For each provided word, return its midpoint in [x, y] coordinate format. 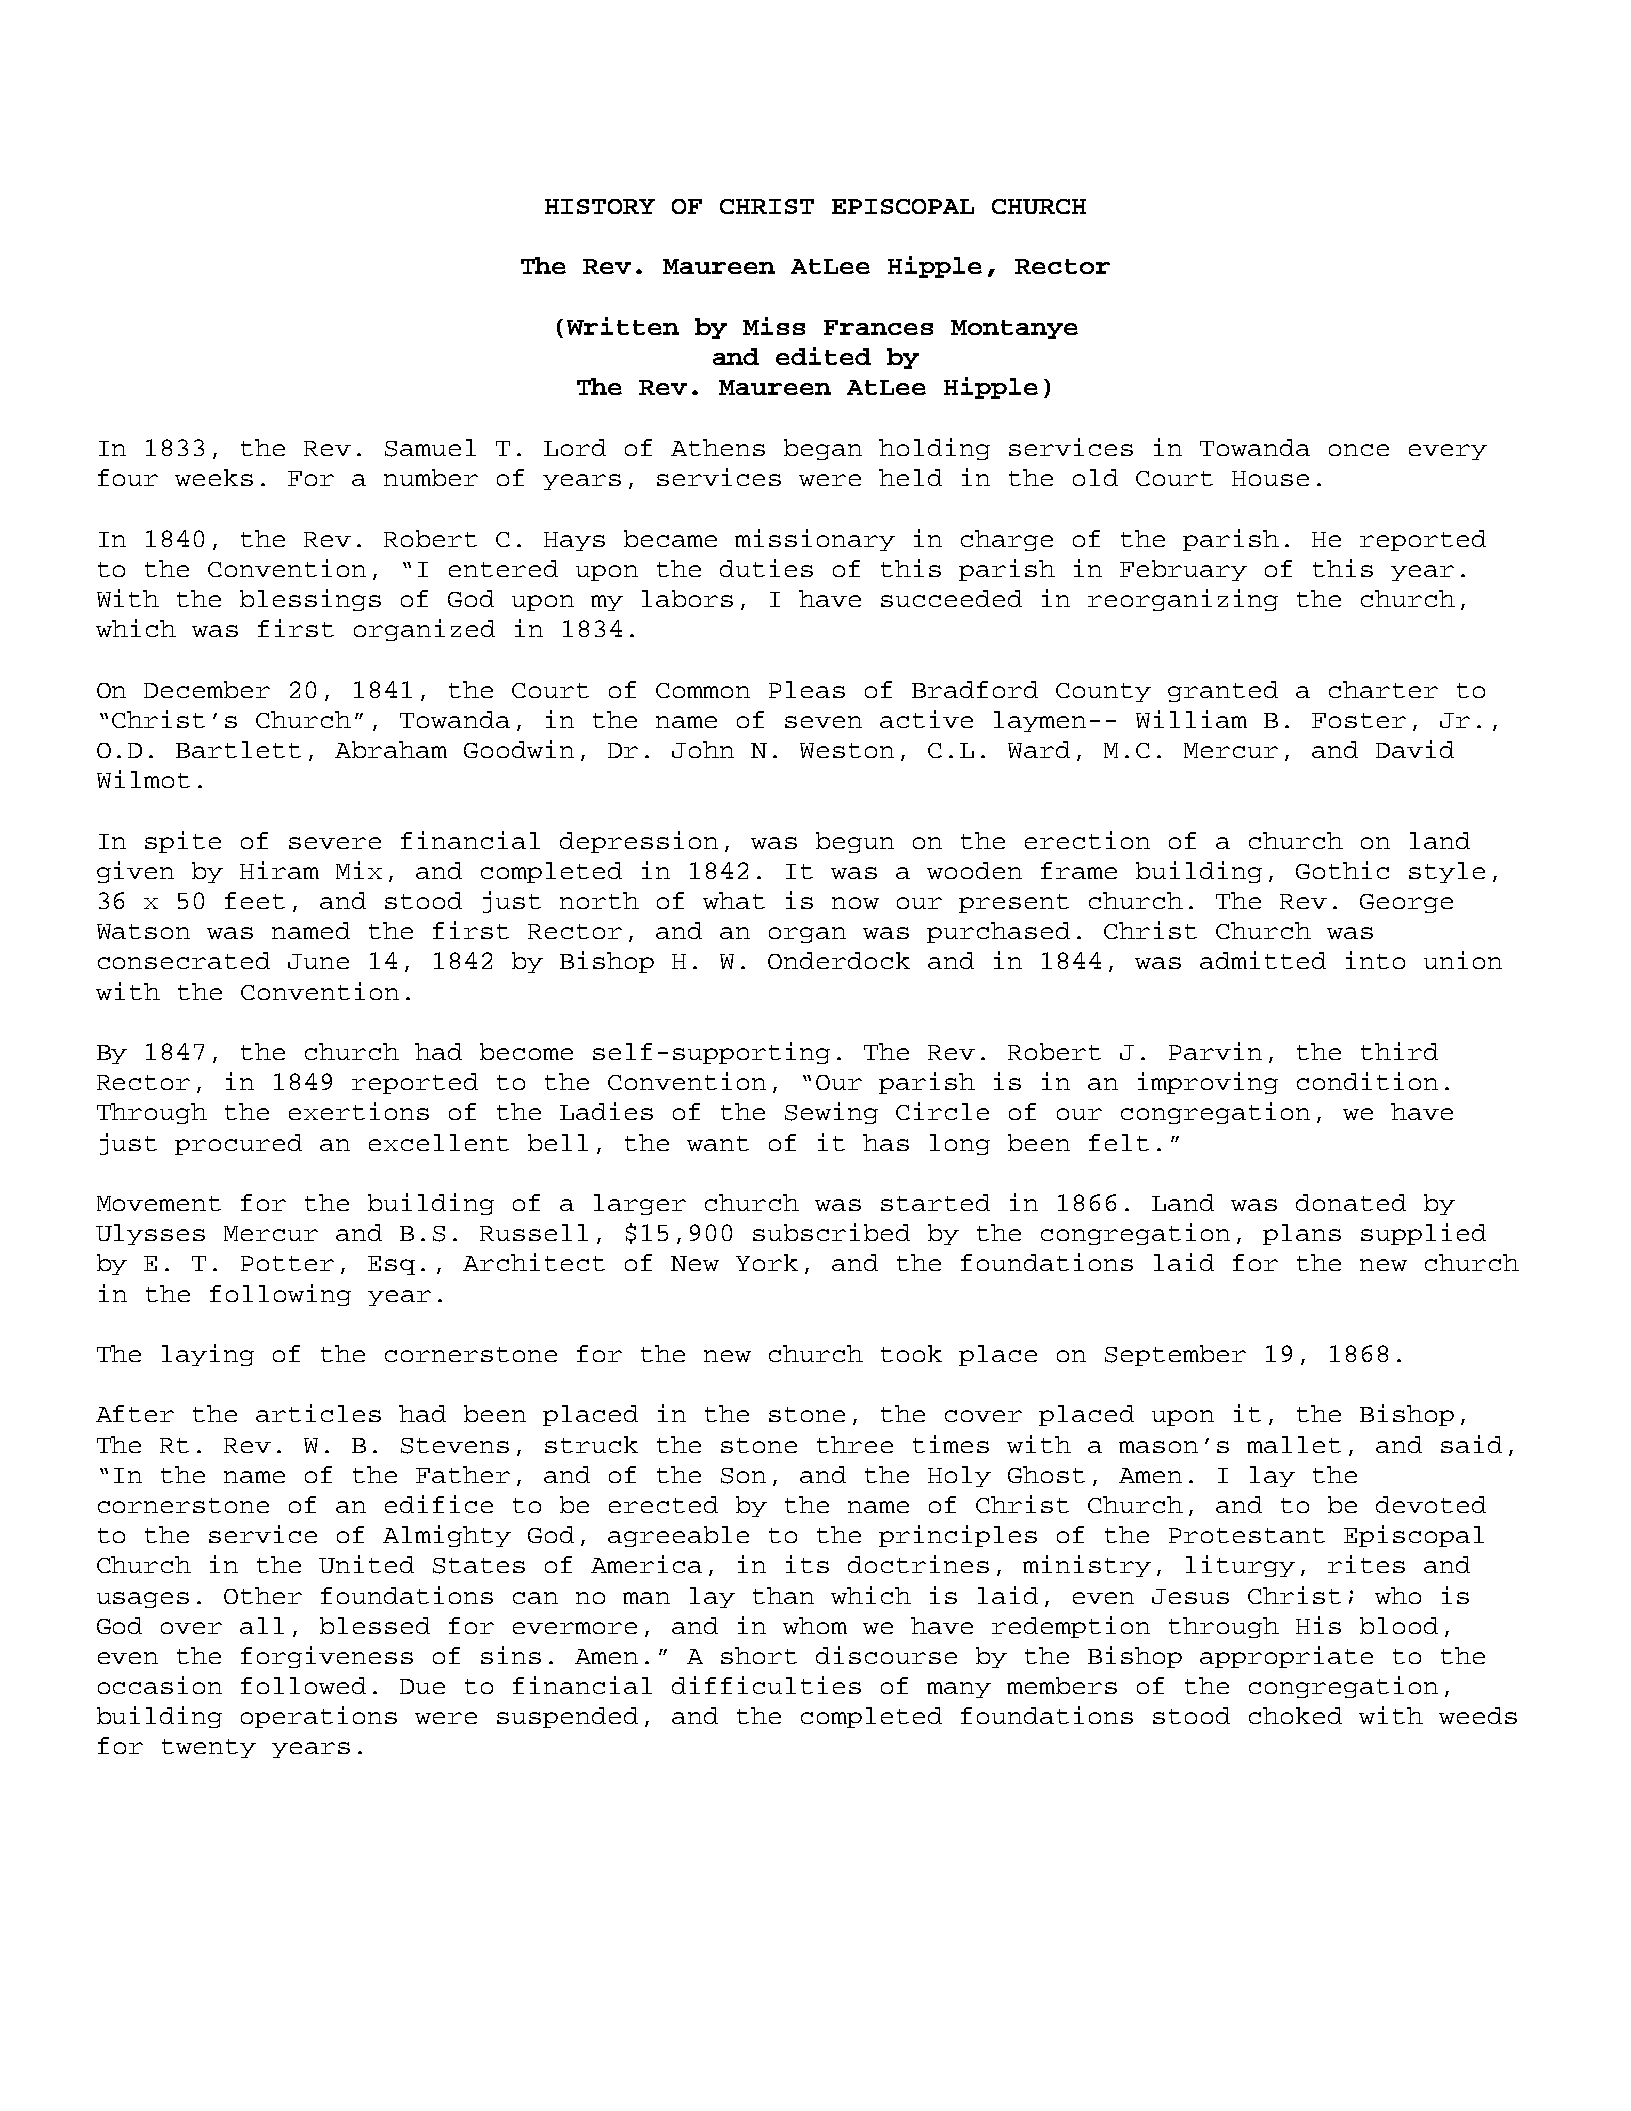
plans [1302, 1234]
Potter [287, 1263]
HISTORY [600, 206]
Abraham [391, 749]
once [1359, 450]
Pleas [807, 689]
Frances [878, 327]
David [1415, 749]
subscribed [831, 1232]
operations [319, 1717]
